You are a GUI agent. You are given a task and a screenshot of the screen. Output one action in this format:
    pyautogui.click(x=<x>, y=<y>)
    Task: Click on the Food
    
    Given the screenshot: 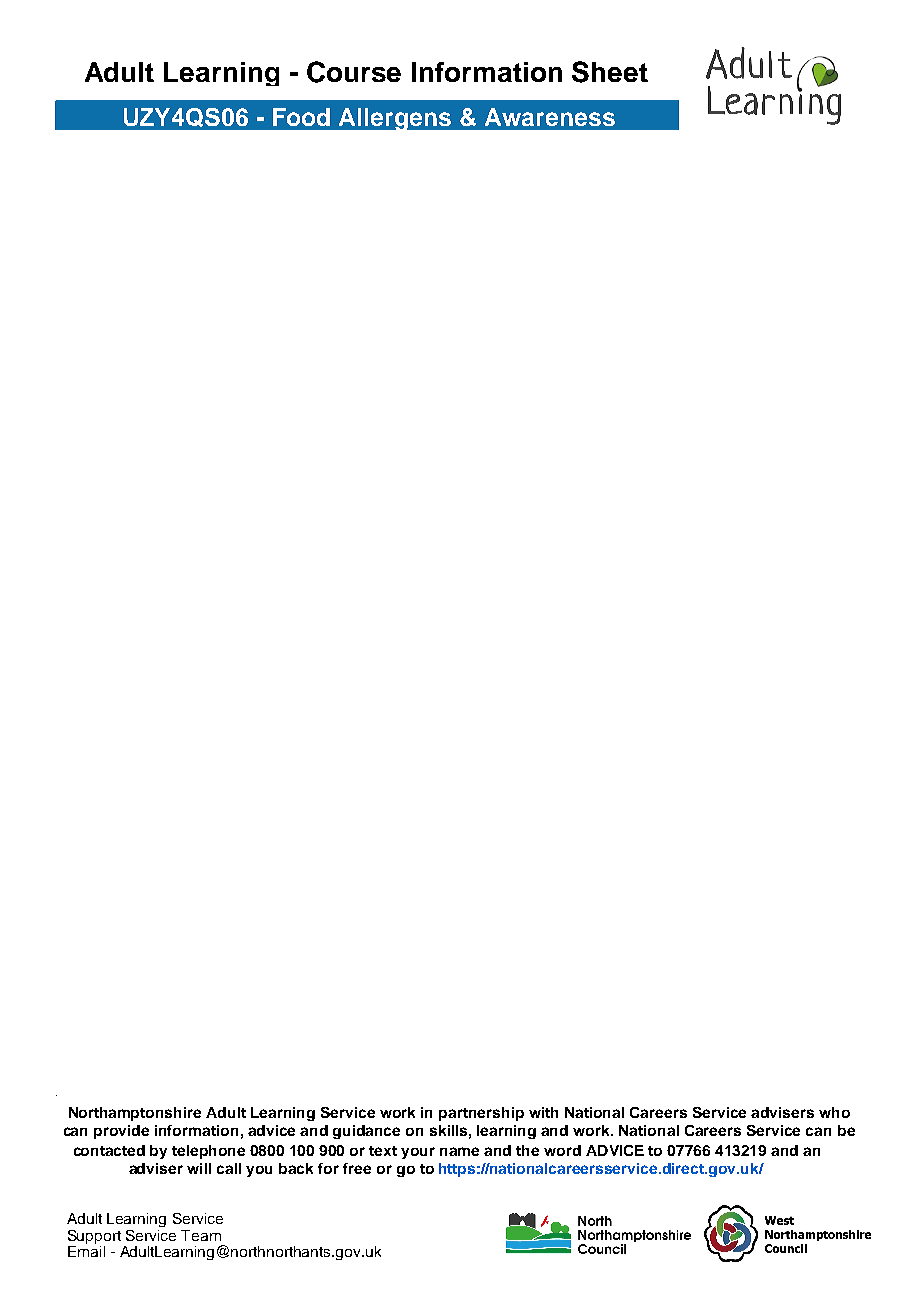 What is the action you would take?
    pyautogui.click(x=301, y=117)
